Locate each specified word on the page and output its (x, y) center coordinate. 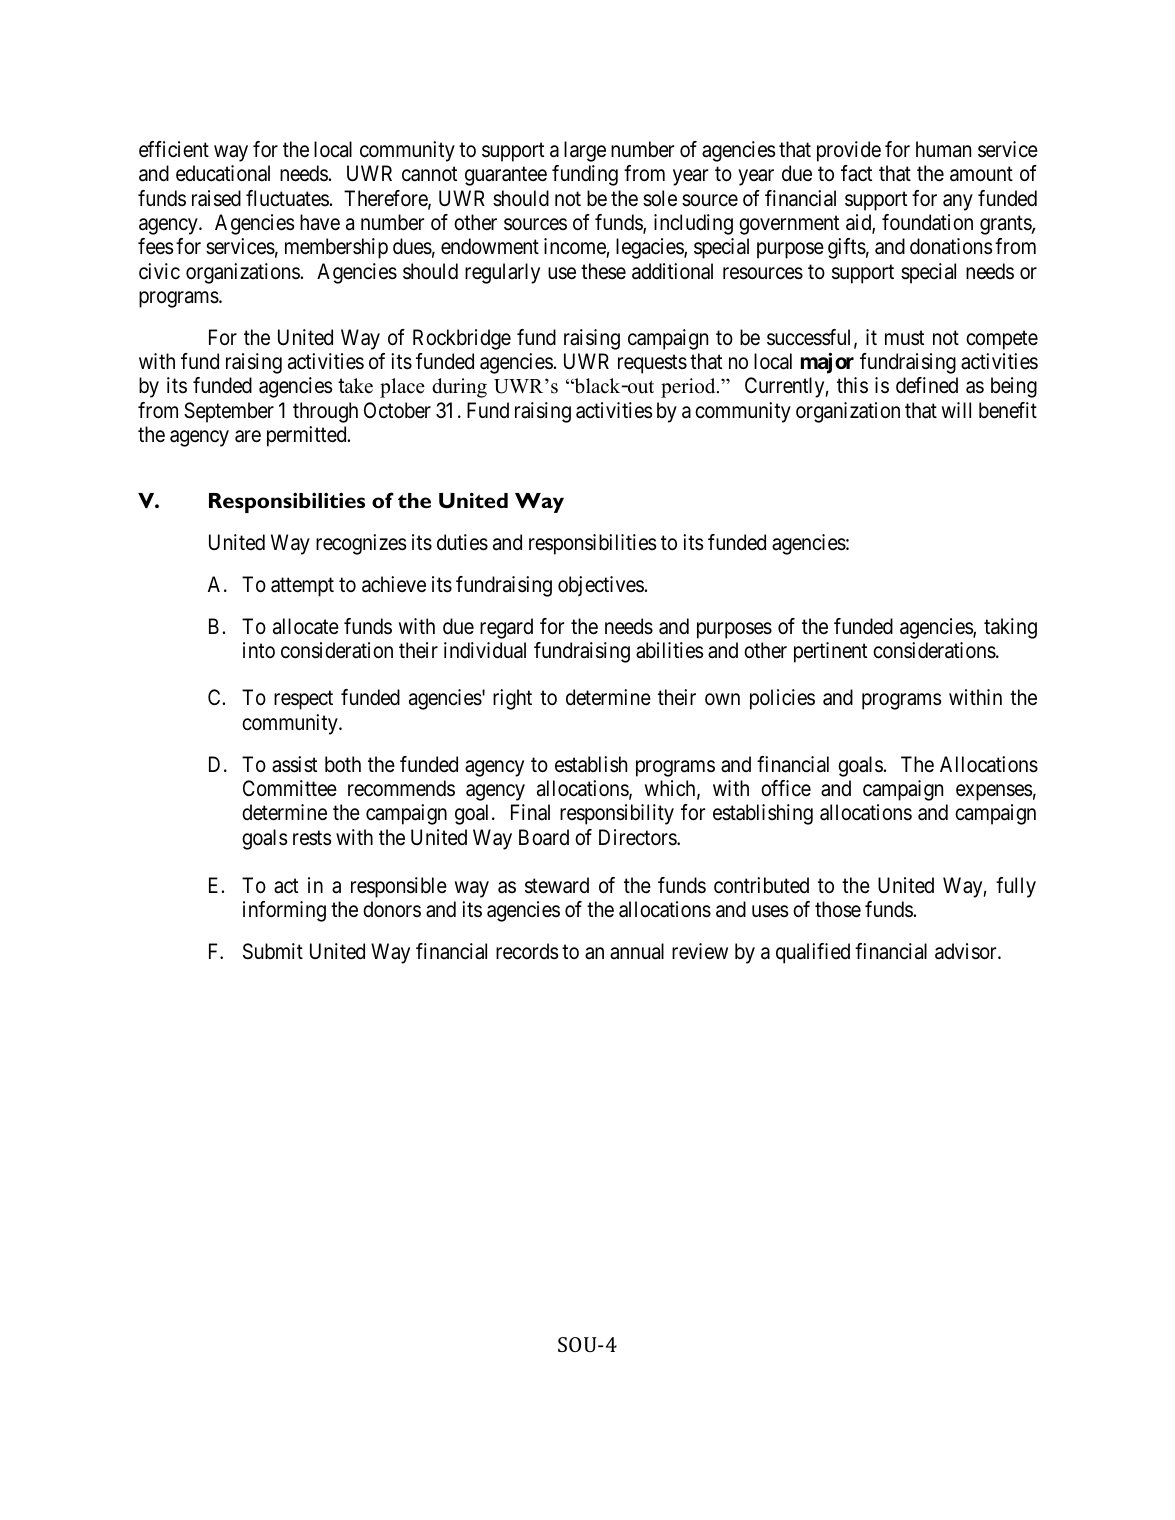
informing (284, 911)
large (585, 151)
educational (223, 173)
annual (637, 951)
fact (856, 173)
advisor (967, 951)
